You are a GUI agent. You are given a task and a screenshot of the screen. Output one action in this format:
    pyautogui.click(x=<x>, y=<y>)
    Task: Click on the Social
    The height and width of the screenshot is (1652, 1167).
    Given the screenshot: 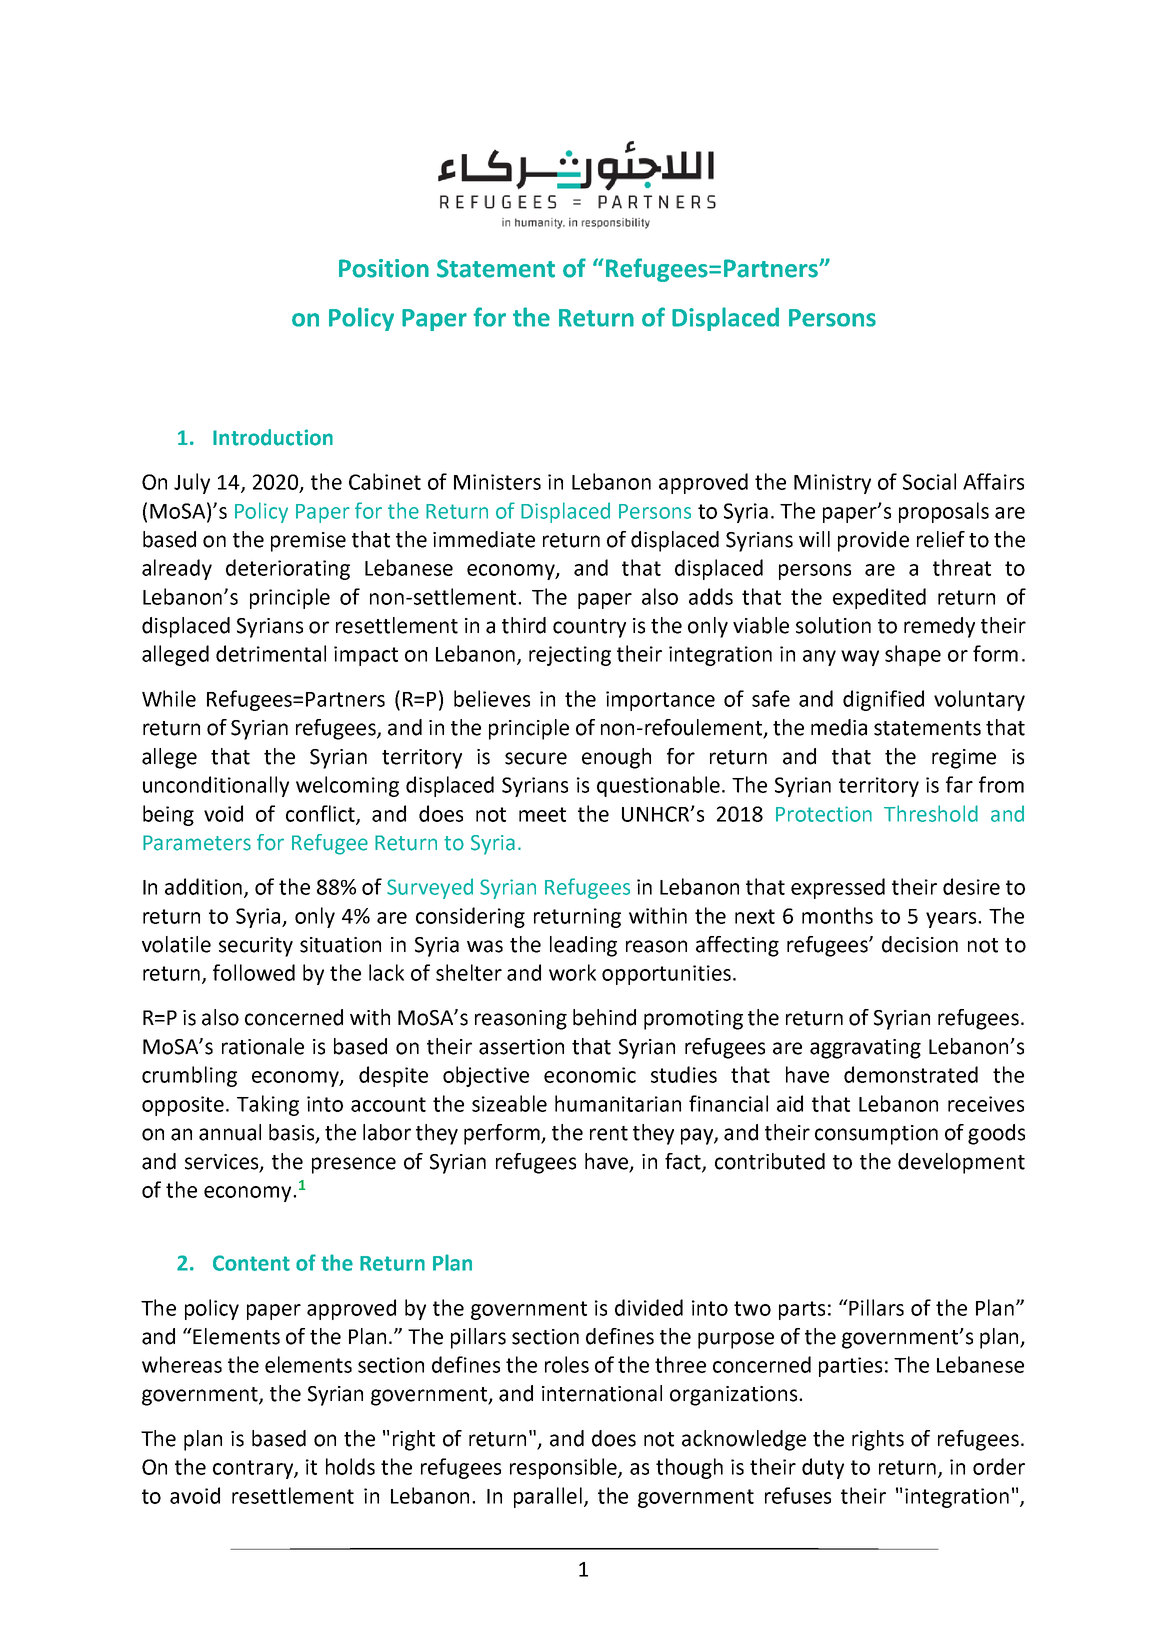 What is the action you would take?
    pyautogui.click(x=929, y=481)
